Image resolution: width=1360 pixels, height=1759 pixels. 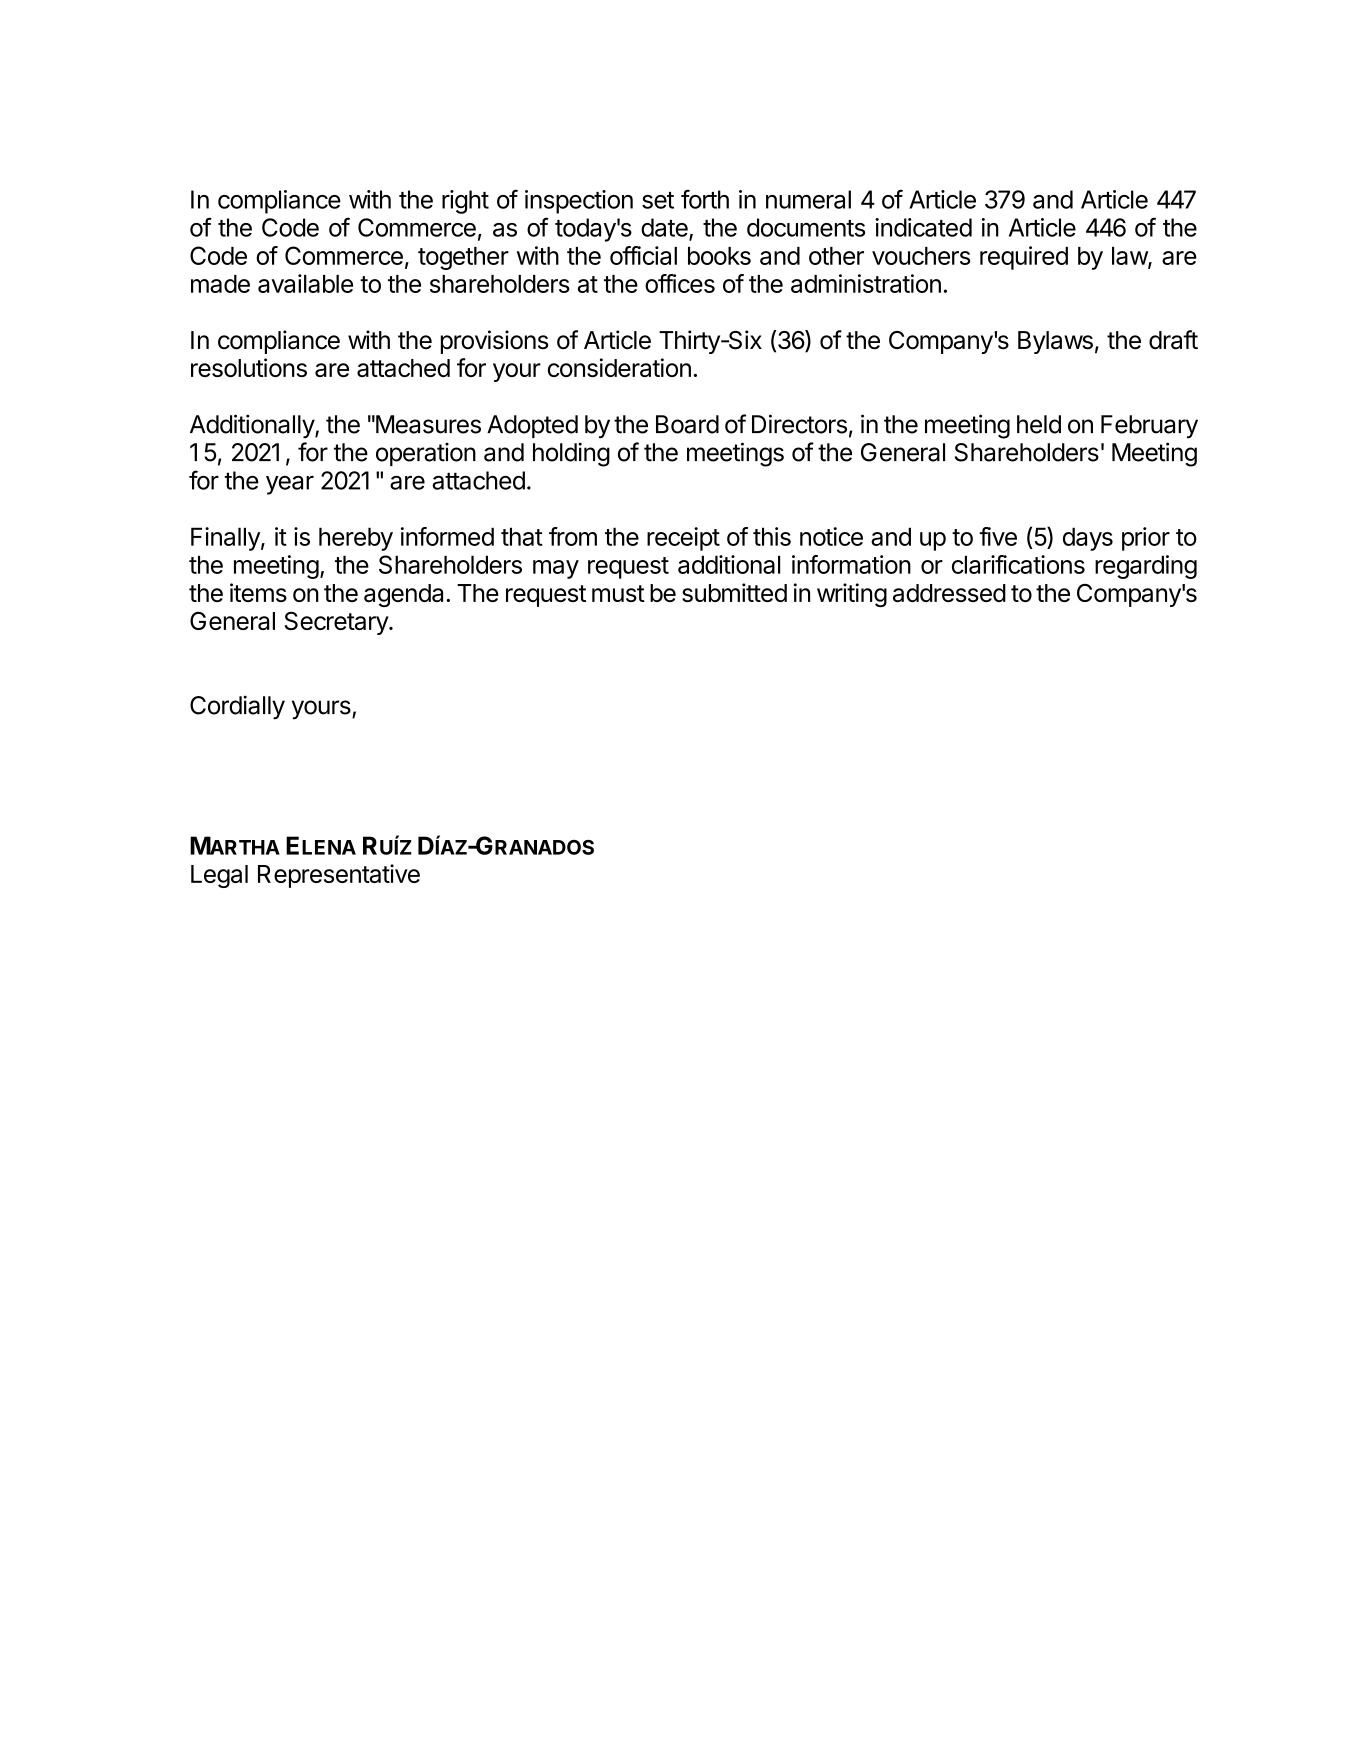 I want to click on resolutions, so click(x=249, y=367).
